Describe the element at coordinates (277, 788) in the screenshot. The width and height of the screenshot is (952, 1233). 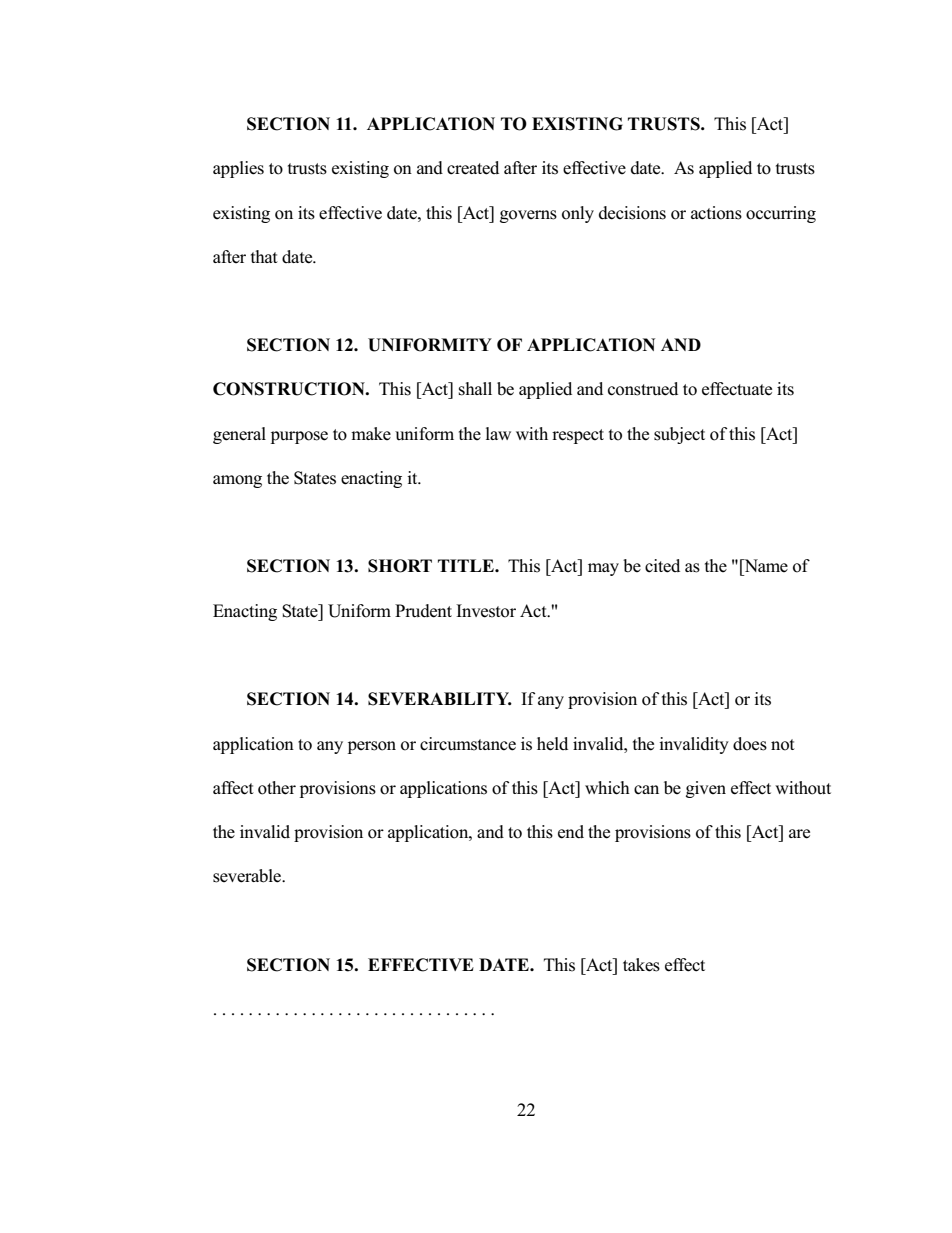
I see `other` at that location.
